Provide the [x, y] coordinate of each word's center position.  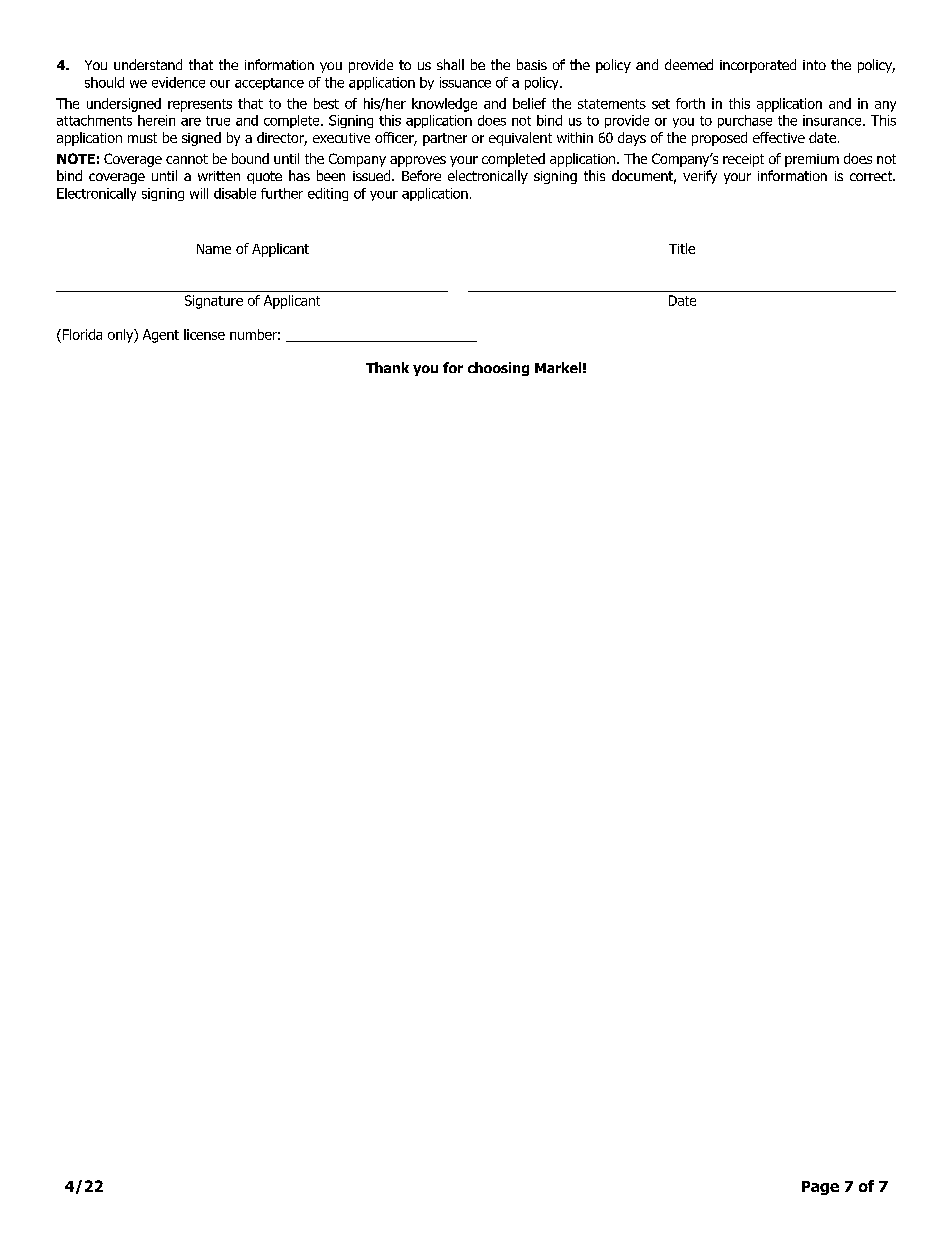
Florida [81, 334]
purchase [745, 121]
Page [820, 1188]
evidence [178, 82]
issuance [465, 82]
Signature [214, 302]
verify [700, 177]
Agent [161, 336]
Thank [387, 367]
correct [872, 176]
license [204, 334]
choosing [498, 369]
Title [682, 248]
